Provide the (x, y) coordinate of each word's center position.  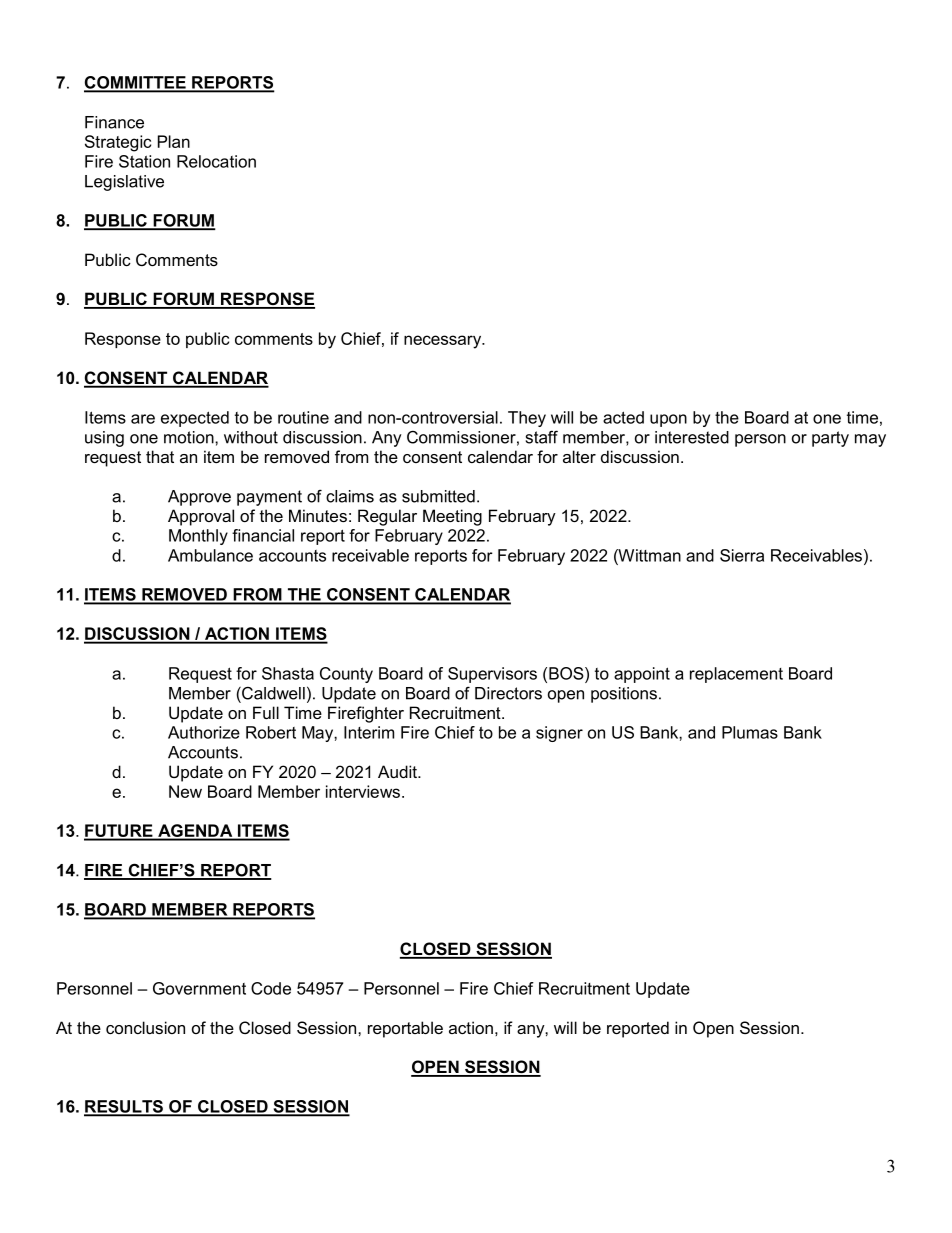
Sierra (742, 555)
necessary (444, 342)
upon (668, 420)
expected (195, 419)
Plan (174, 141)
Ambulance (210, 555)
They (527, 419)
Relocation (216, 161)
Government (199, 988)
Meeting (452, 517)
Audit (398, 771)
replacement (736, 675)
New (185, 791)
